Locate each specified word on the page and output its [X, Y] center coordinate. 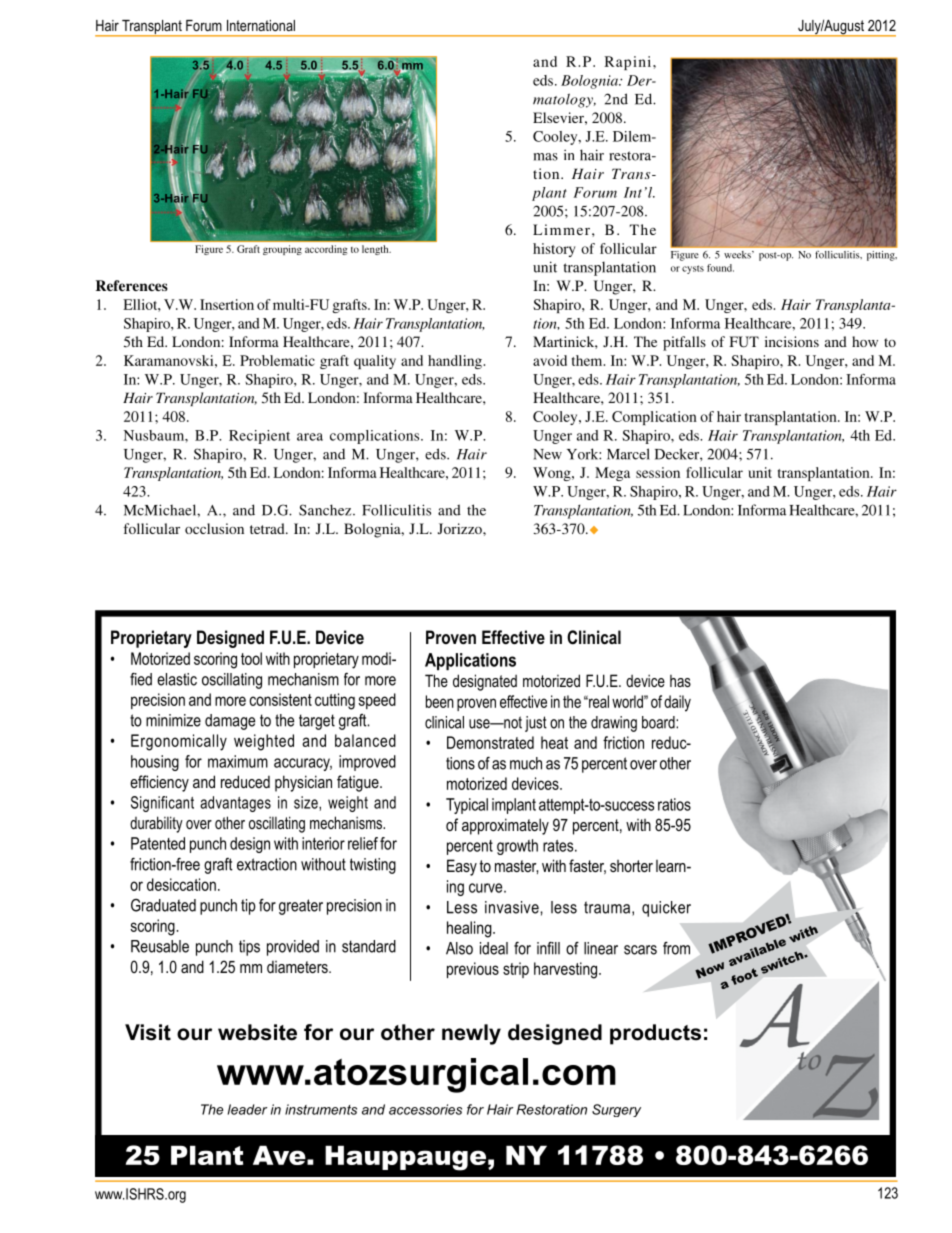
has [680, 681]
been [440, 701]
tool [251, 658]
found [720, 268]
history [554, 250]
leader [247, 1109]
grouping [282, 250]
